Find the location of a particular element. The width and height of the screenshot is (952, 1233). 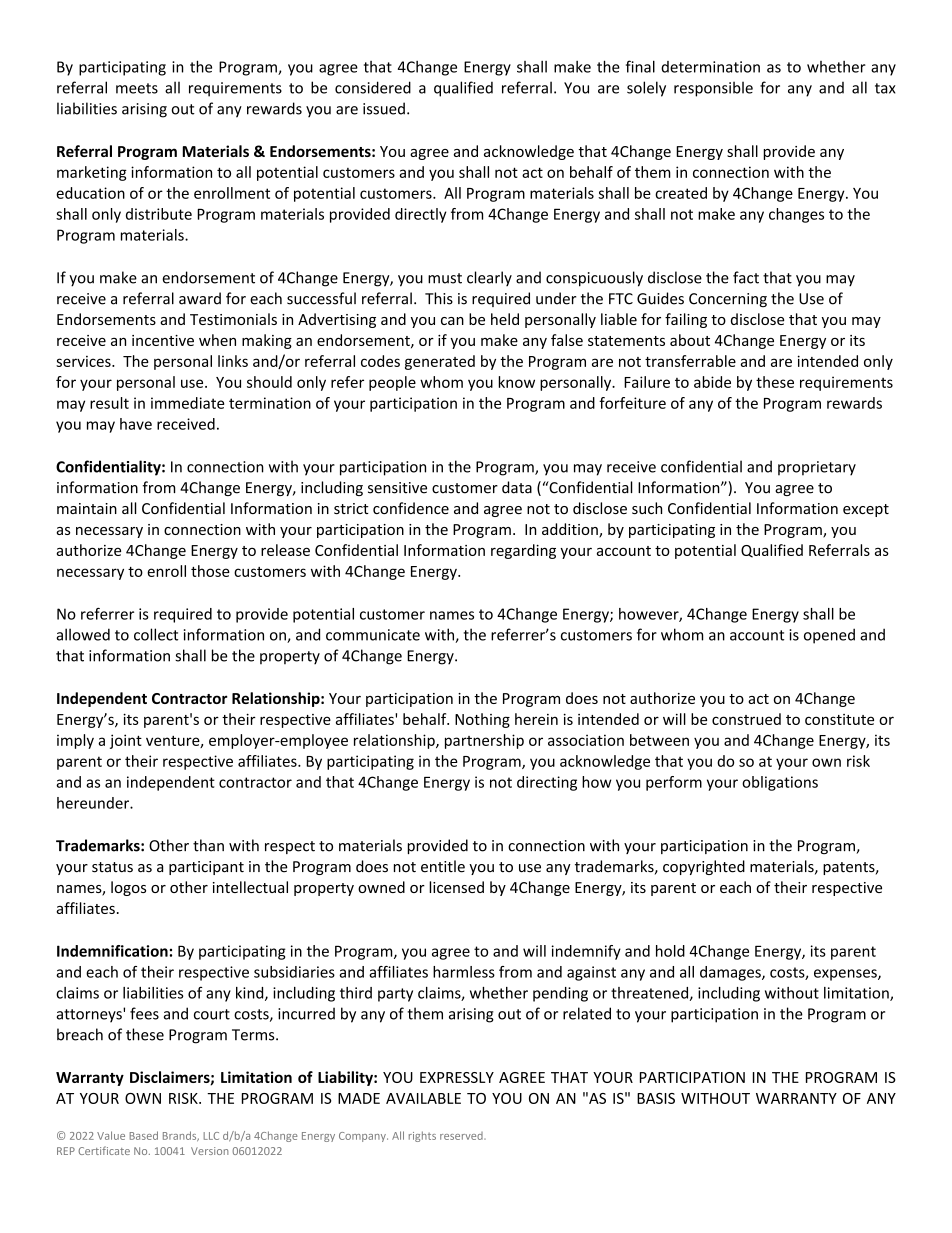

meets is located at coordinates (137, 88).
